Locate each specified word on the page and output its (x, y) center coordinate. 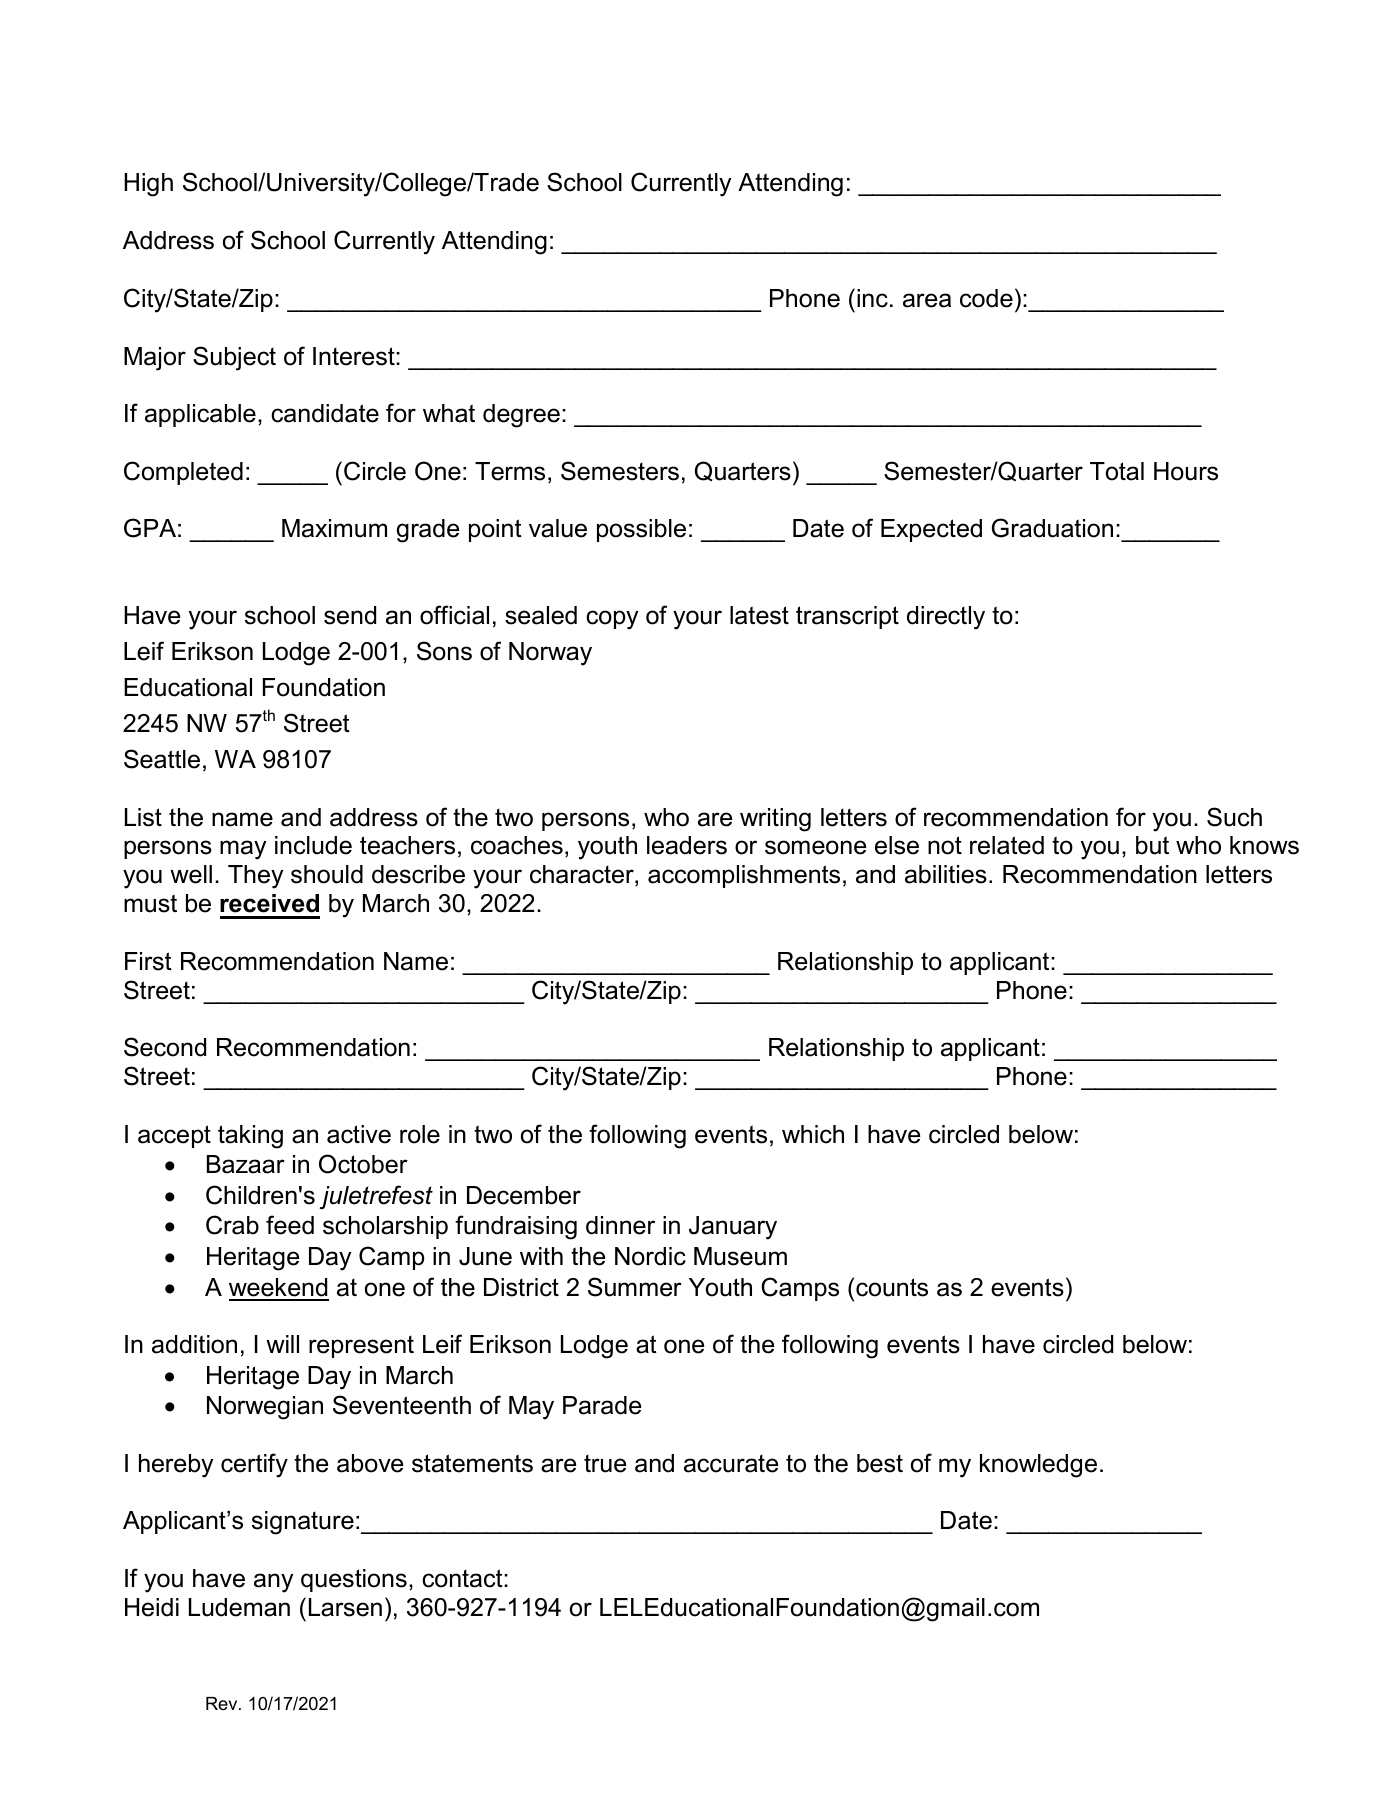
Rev (223, 1703)
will (282, 1344)
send (350, 615)
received (269, 903)
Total (1117, 471)
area (927, 300)
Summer (635, 1287)
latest (759, 615)
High (148, 185)
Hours (1186, 471)
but (1152, 845)
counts (892, 1287)
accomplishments (744, 876)
